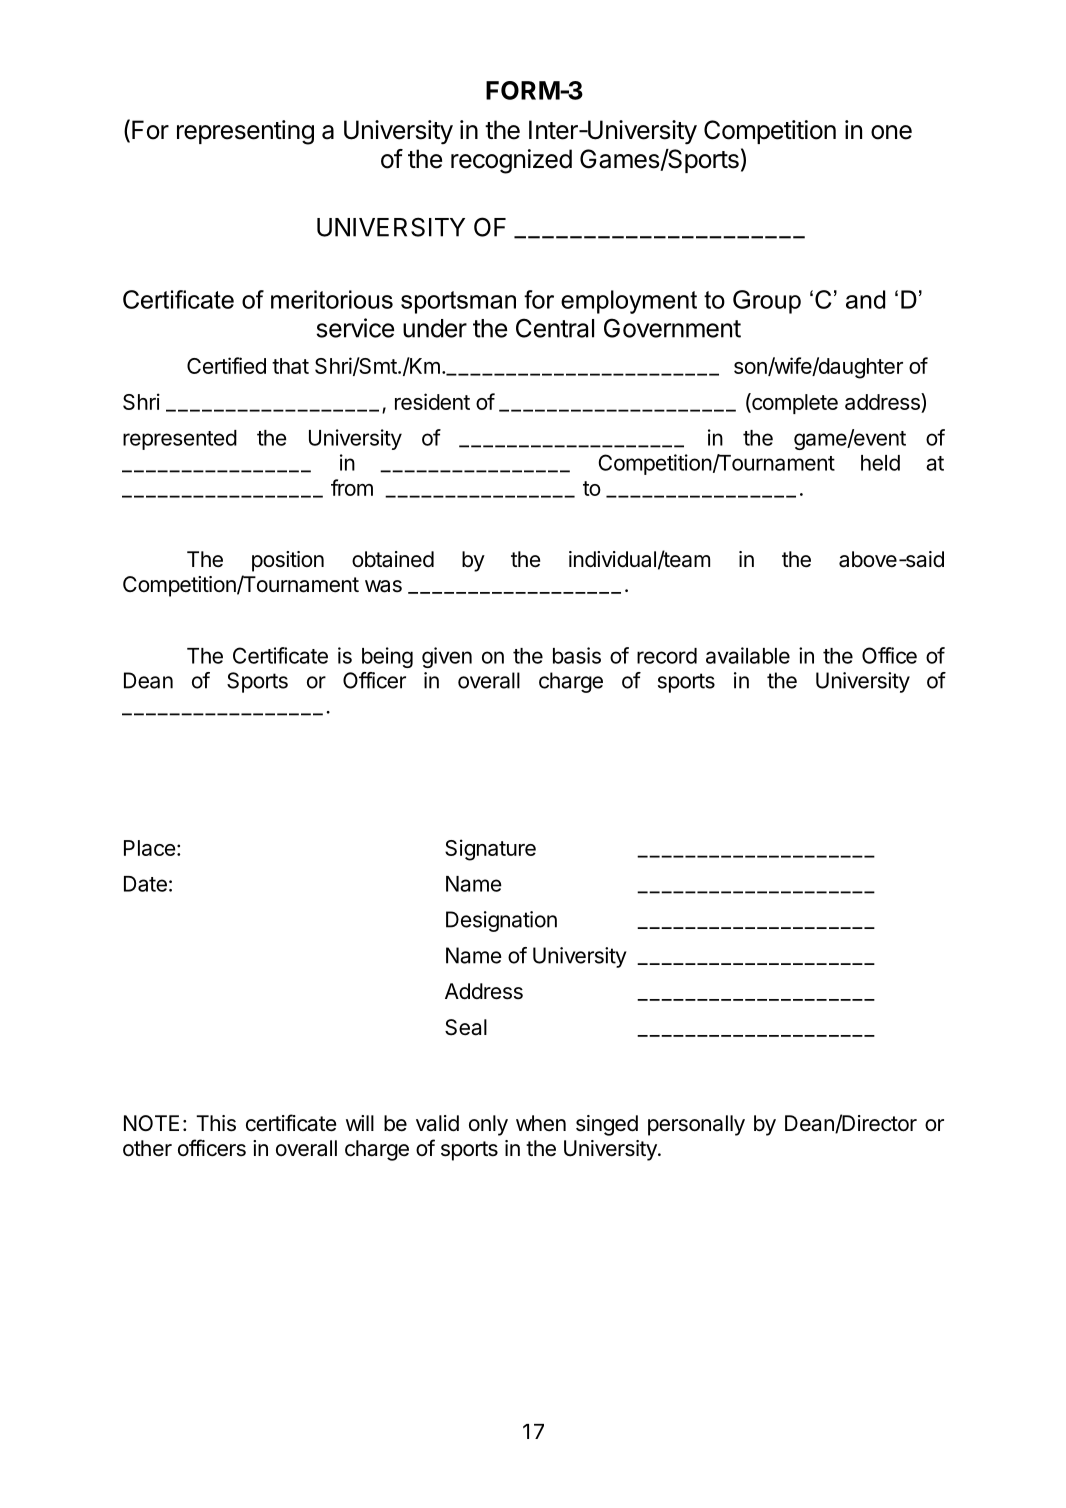 This screenshot has height=1508, width=1066. Describe the element at coordinates (748, 655) in the screenshot. I see `available` at that location.
